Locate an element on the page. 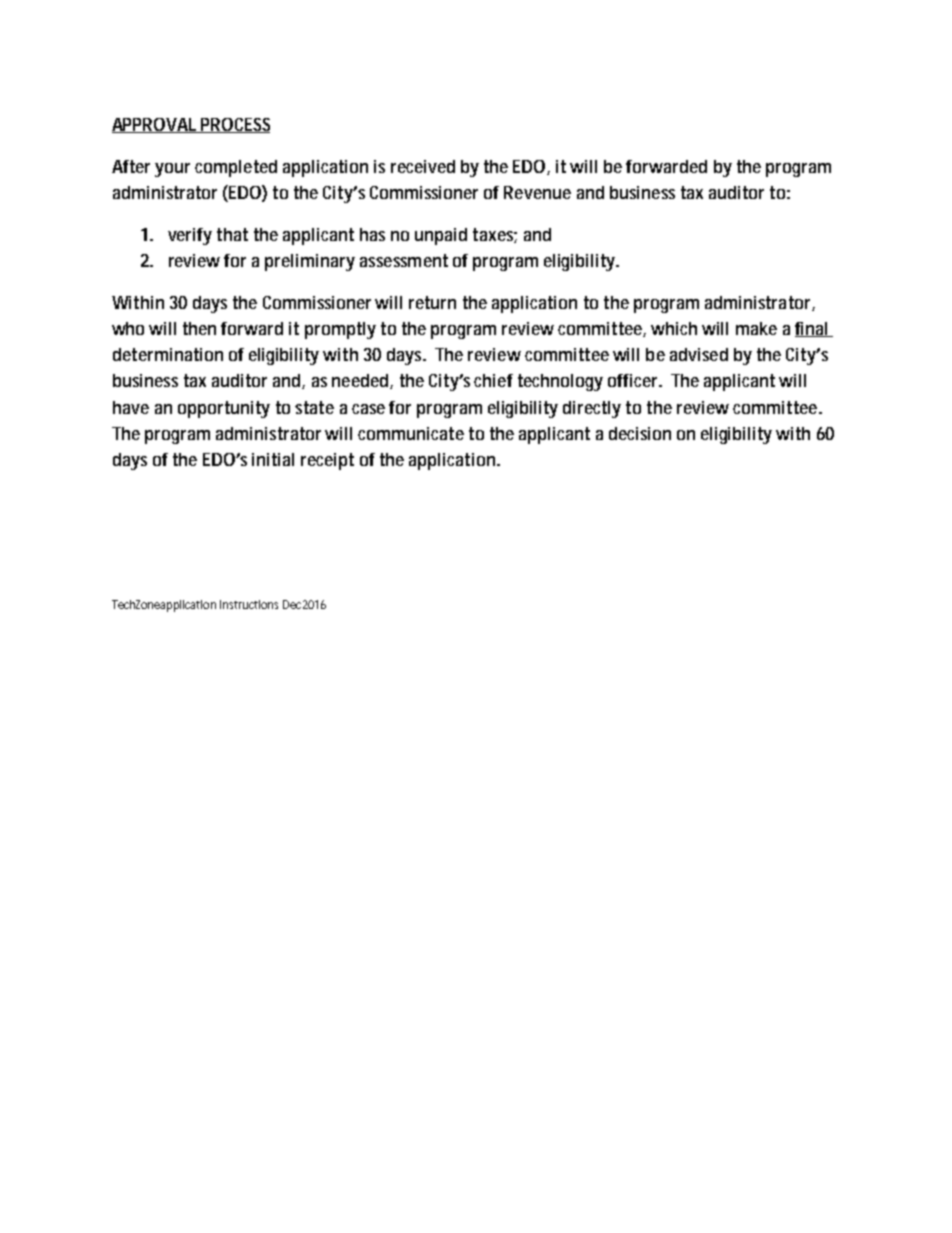 The image size is (952, 1233). communicate is located at coordinates (411, 433).
